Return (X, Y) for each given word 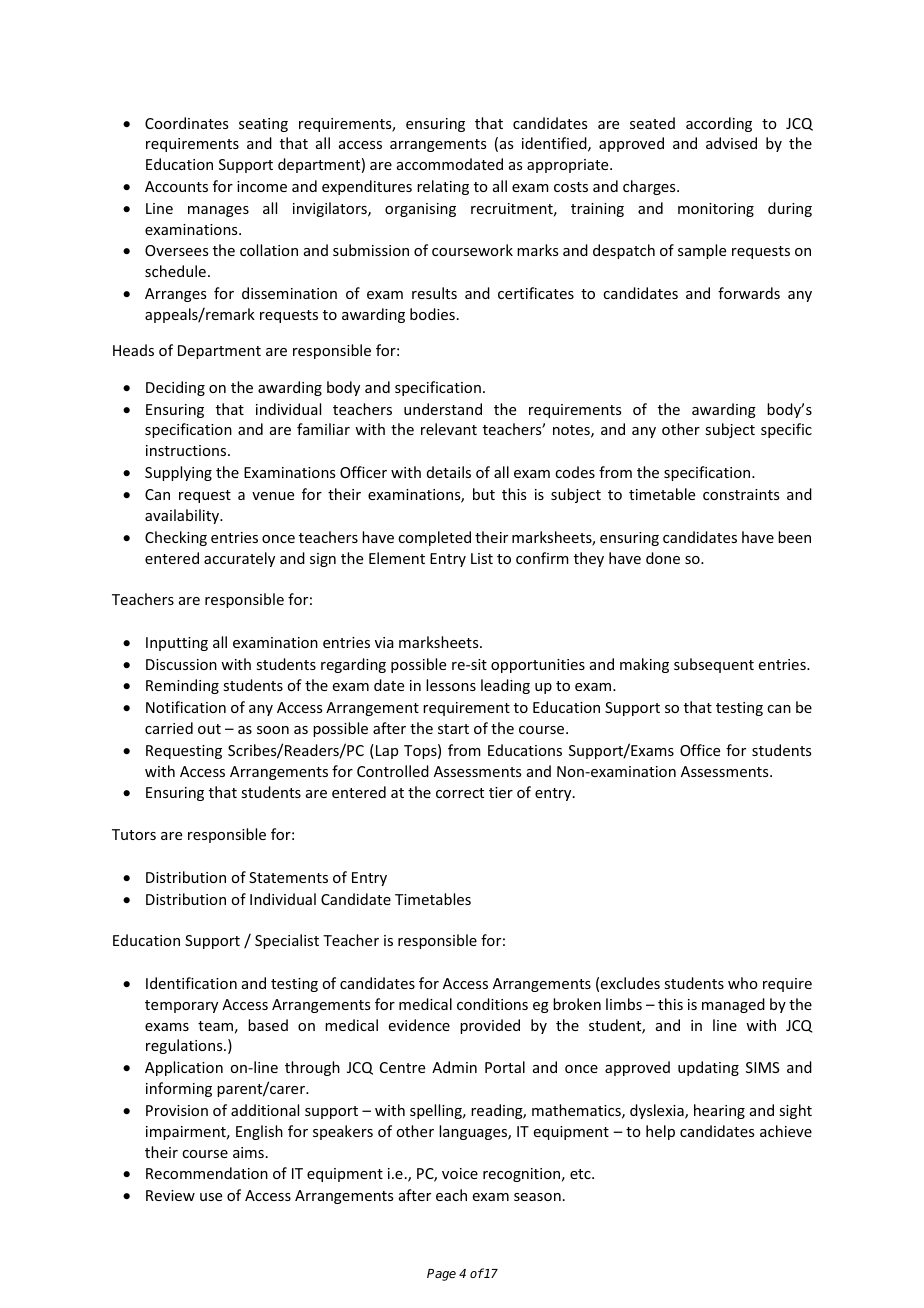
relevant (449, 429)
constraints (741, 494)
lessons (451, 685)
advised (731, 143)
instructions (187, 450)
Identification (191, 983)
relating (443, 187)
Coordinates (186, 123)
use (211, 1197)
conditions (492, 1004)
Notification (186, 707)
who (743, 983)
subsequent (714, 665)
